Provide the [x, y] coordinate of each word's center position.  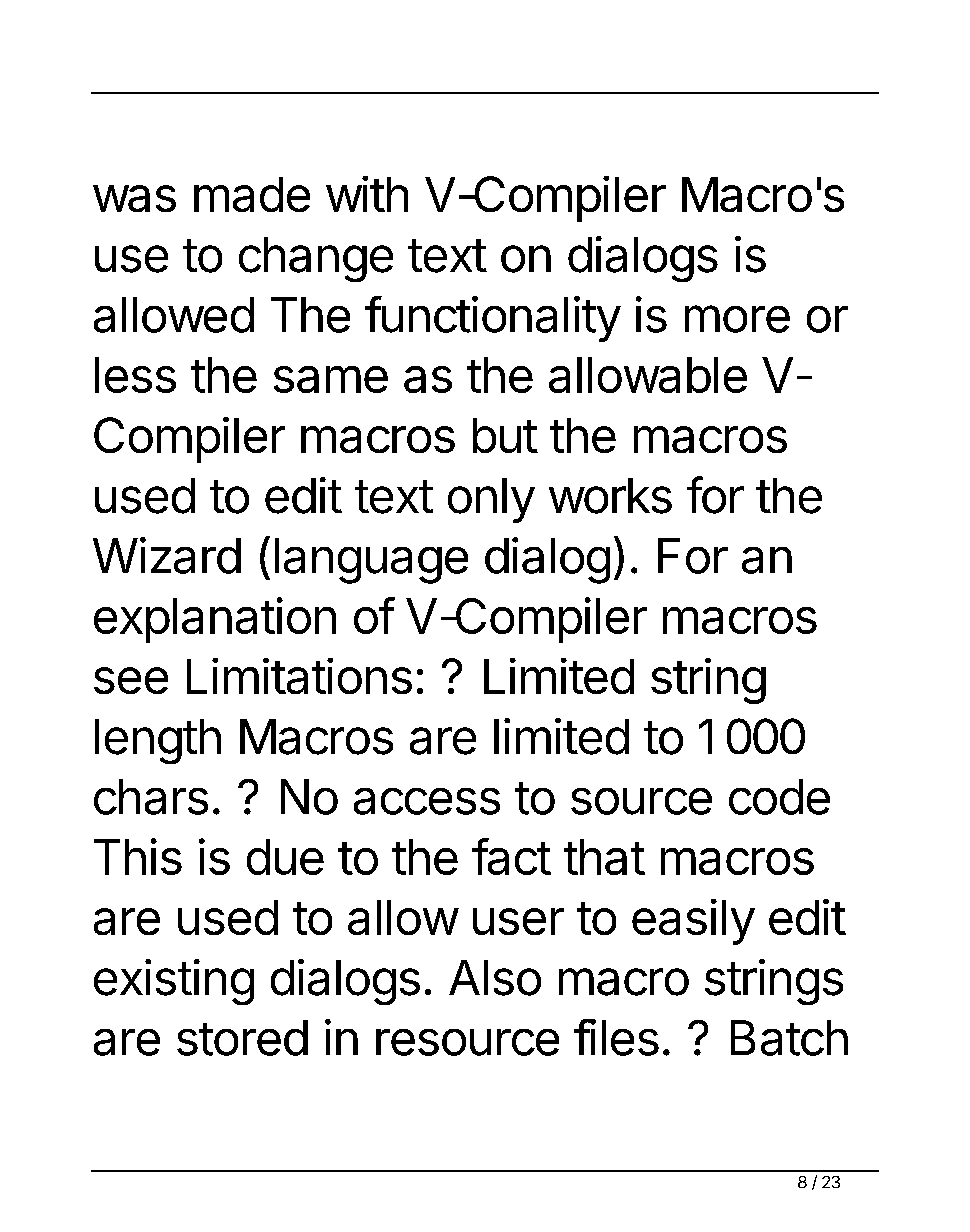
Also [495, 978]
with [367, 194]
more [737, 319]
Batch [789, 1038]
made [252, 194]
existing [174, 982]
